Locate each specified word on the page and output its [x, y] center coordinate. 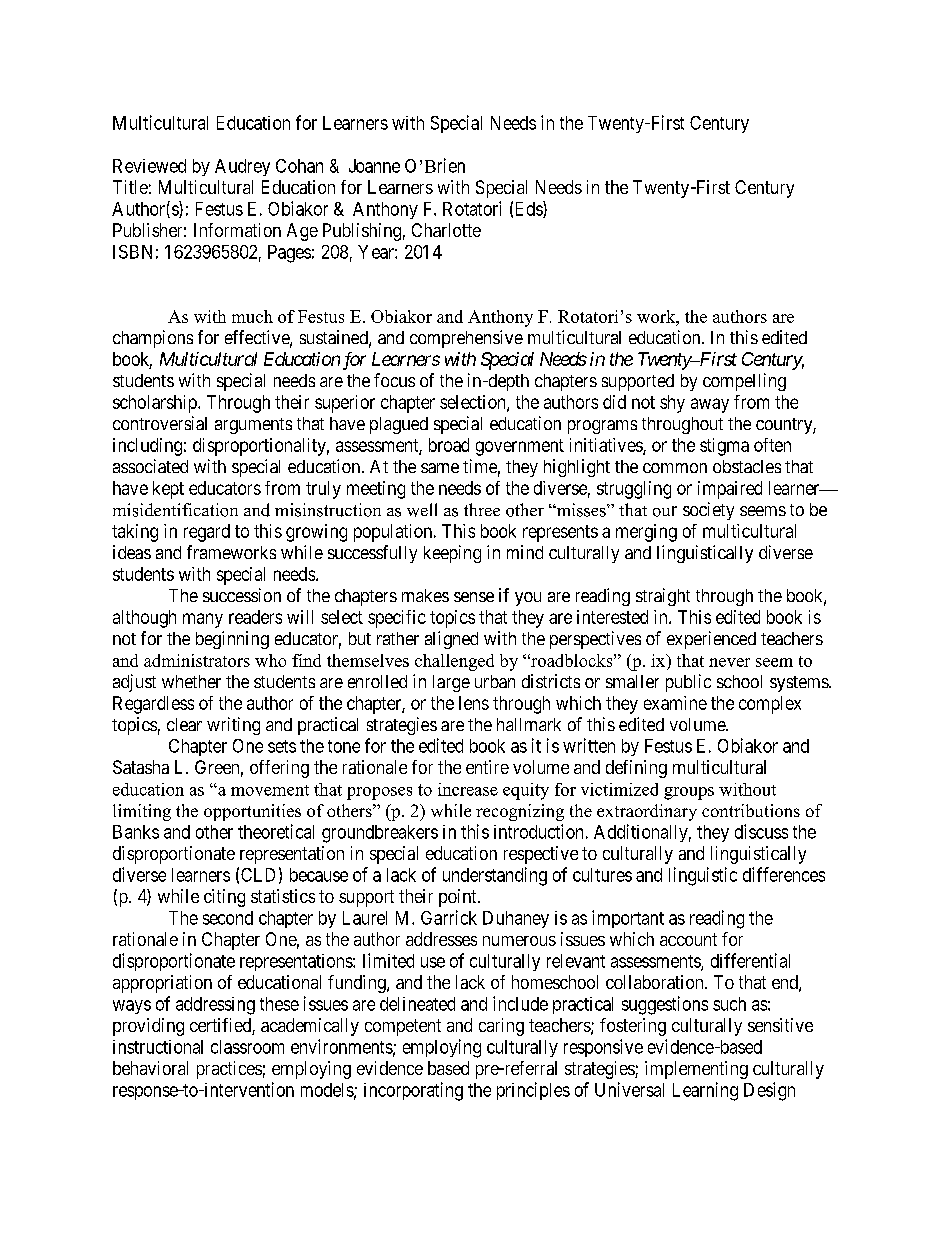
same [440, 468]
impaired [730, 490]
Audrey [242, 167]
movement [270, 790]
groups [689, 793]
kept [168, 490]
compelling [744, 382]
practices [229, 1070]
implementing [696, 1070]
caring [501, 1027]
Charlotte [446, 230]
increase [468, 789]
